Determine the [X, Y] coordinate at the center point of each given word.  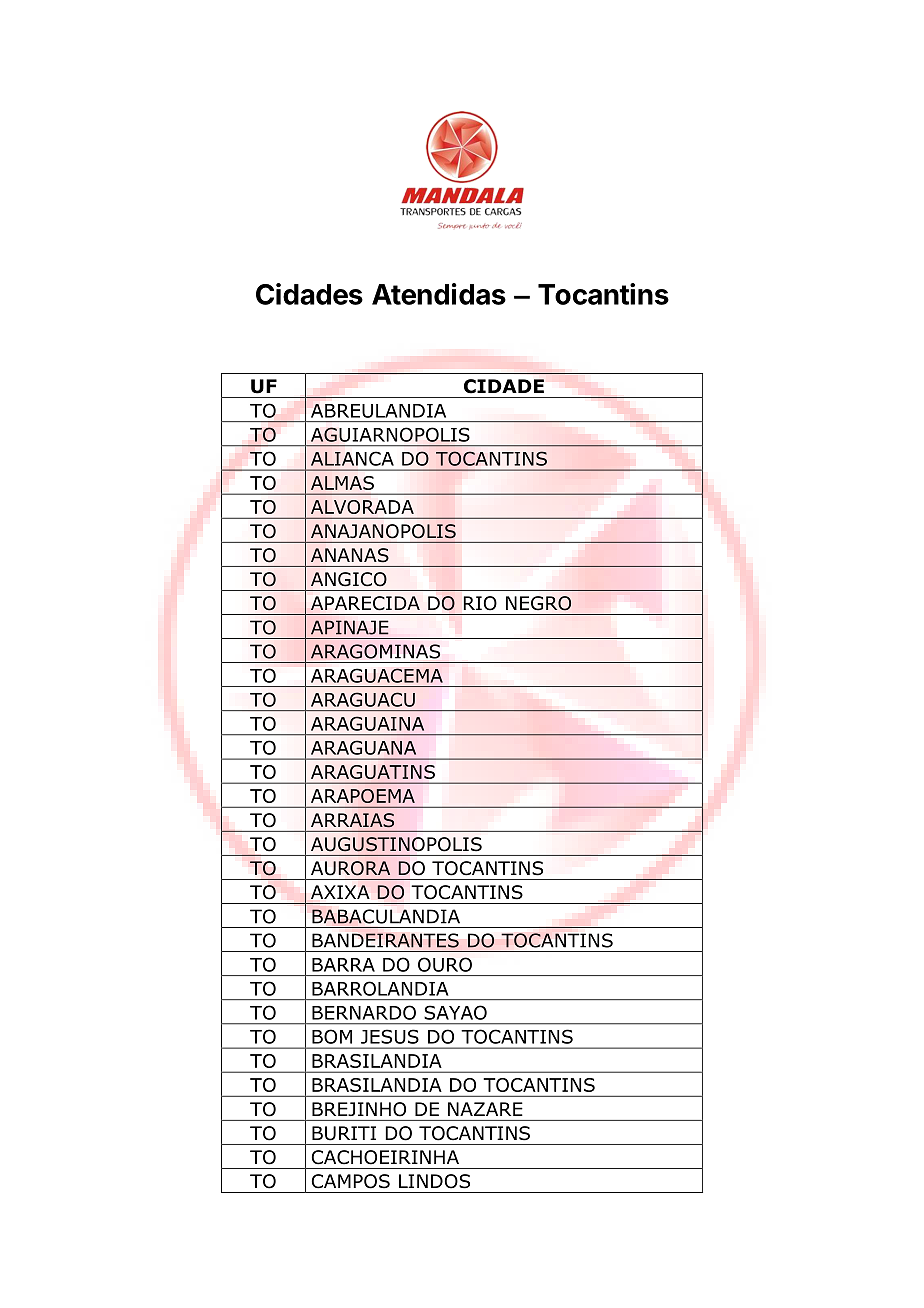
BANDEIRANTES [385, 940]
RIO [480, 603]
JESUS [390, 1036]
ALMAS [342, 483]
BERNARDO [364, 1012]
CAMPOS [351, 1181]
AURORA [350, 868]
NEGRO [538, 603]
